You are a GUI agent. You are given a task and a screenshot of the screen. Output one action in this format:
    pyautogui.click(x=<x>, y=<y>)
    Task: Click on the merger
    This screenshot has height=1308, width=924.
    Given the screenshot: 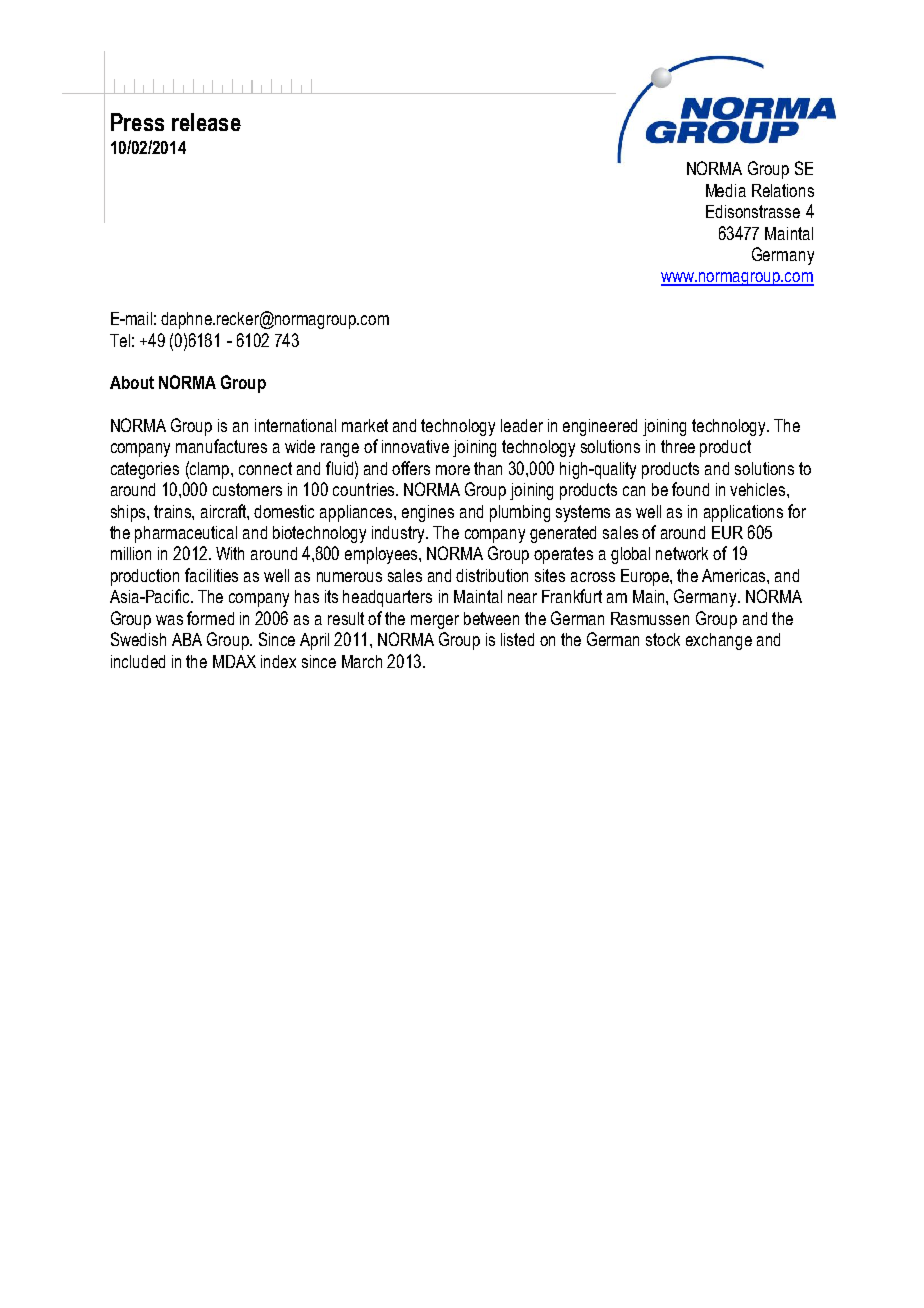 What is the action you would take?
    pyautogui.click(x=435, y=622)
